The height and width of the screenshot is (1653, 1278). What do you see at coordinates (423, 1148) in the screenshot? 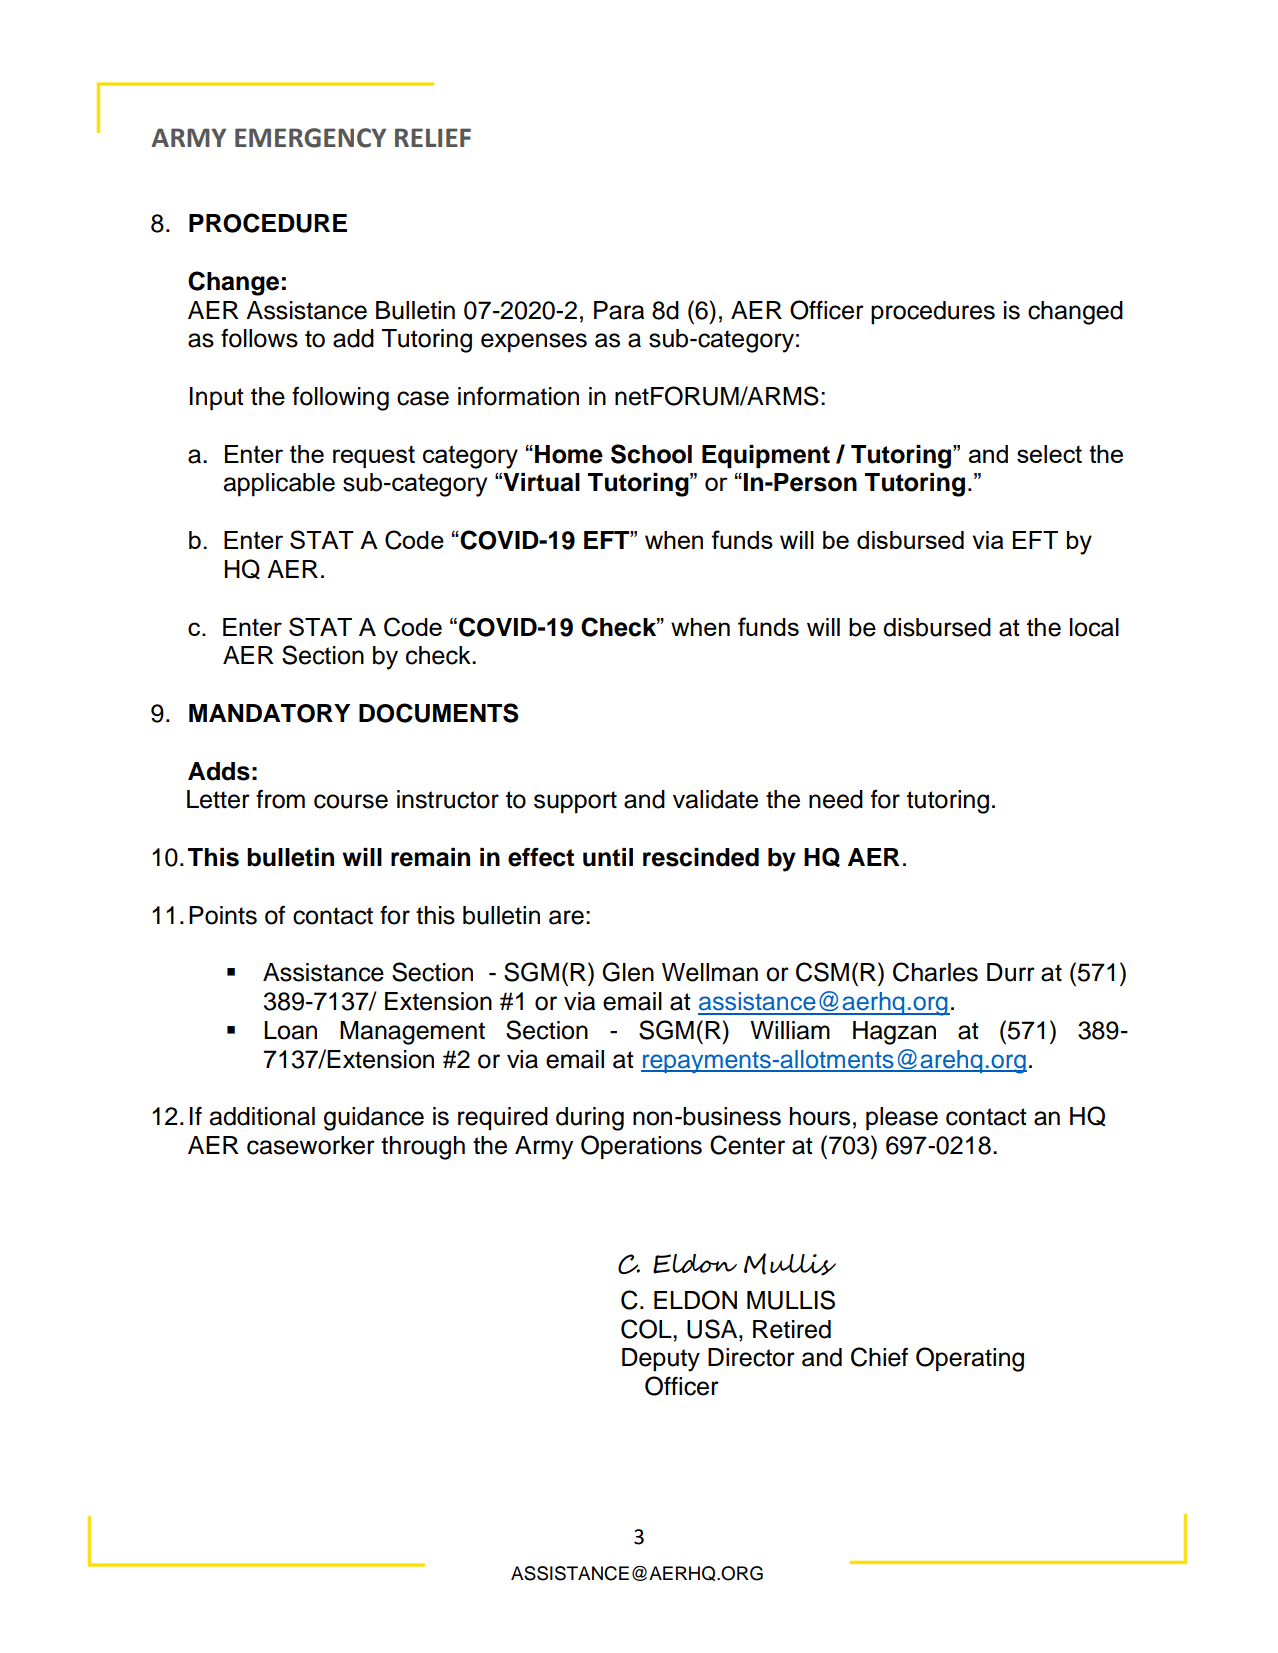
I see `through` at bounding box center [423, 1148].
